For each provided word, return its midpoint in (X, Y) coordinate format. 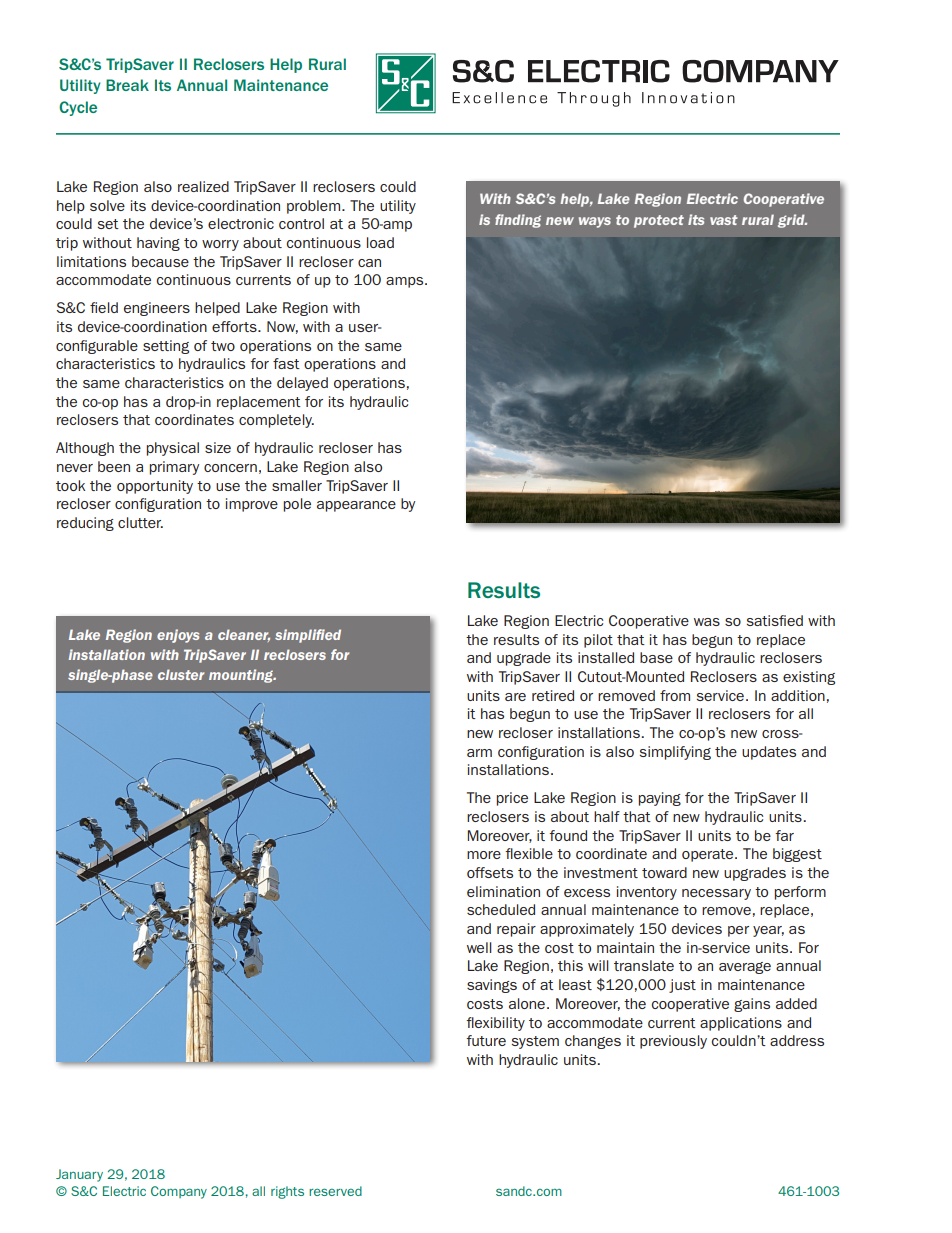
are (515, 697)
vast (724, 220)
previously (673, 1042)
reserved (335, 1191)
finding (518, 221)
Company (179, 1192)
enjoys (178, 636)
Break (127, 85)
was (707, 622)
